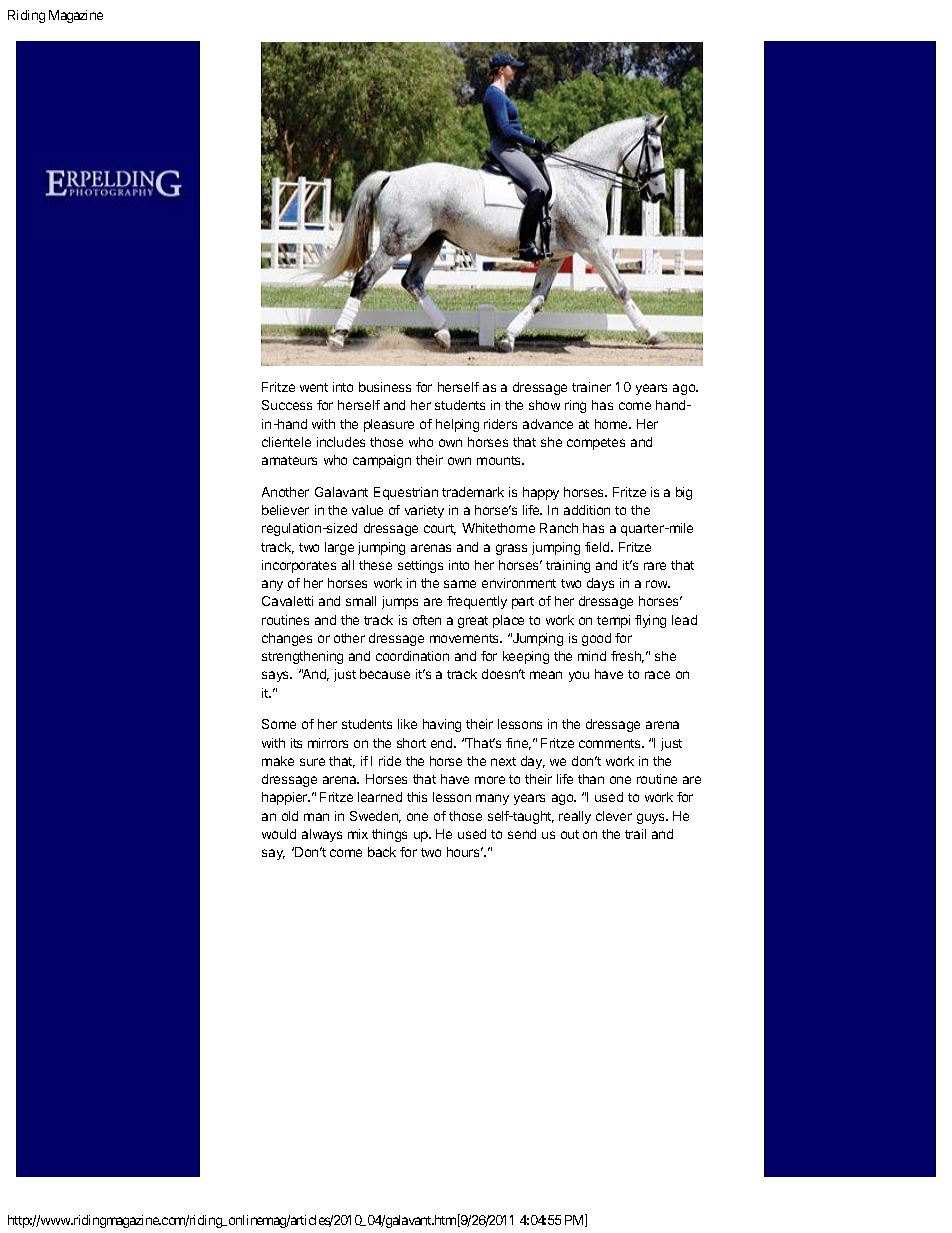 The width and height of the screenshot is (952, 1233). Describe the element at coordinates (457, 425) in the screenshot. I see `helping` at that location.
